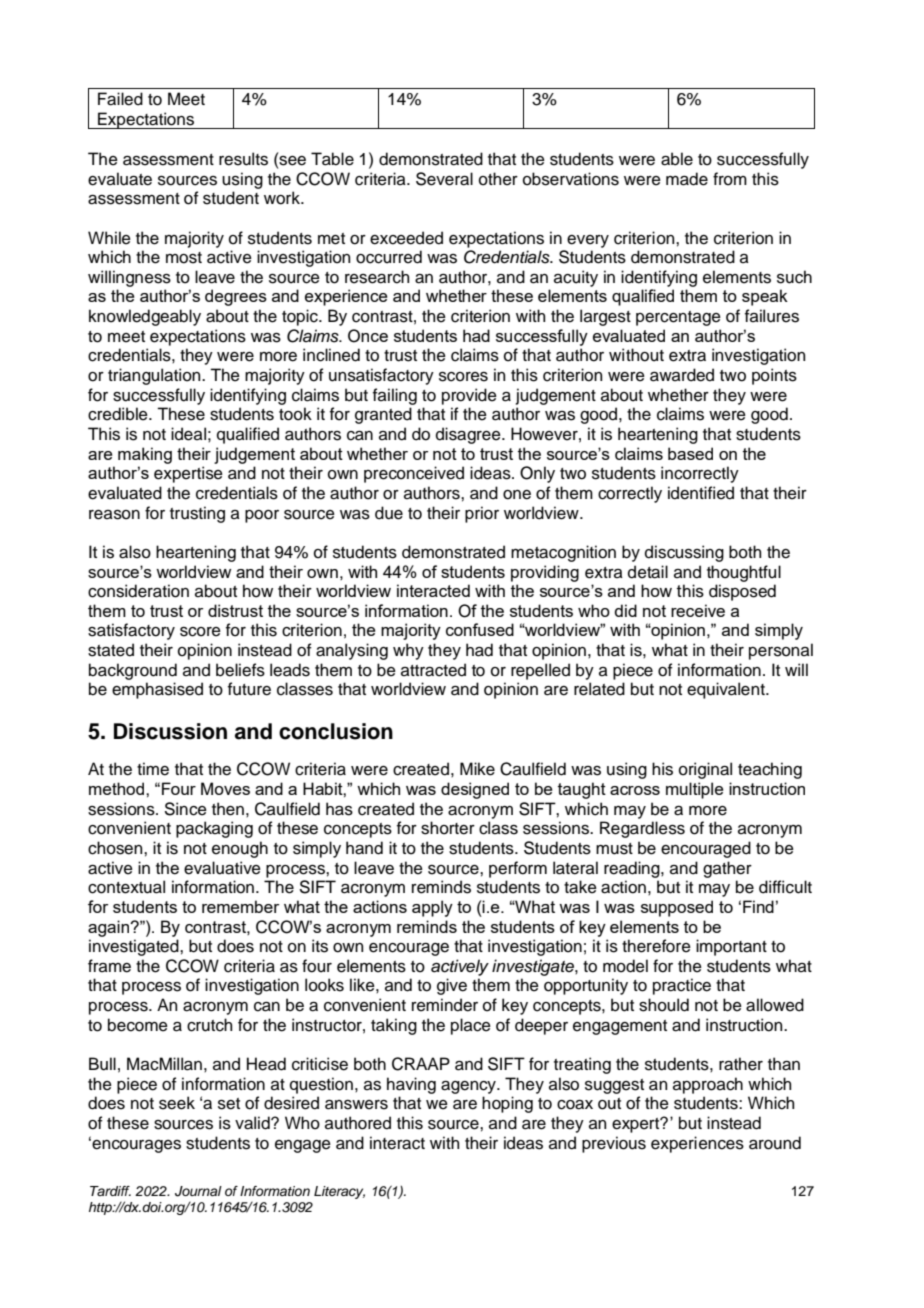 The height and width of the screenshot is (1308, 924). I want to click on prior, so click(482, 514).
